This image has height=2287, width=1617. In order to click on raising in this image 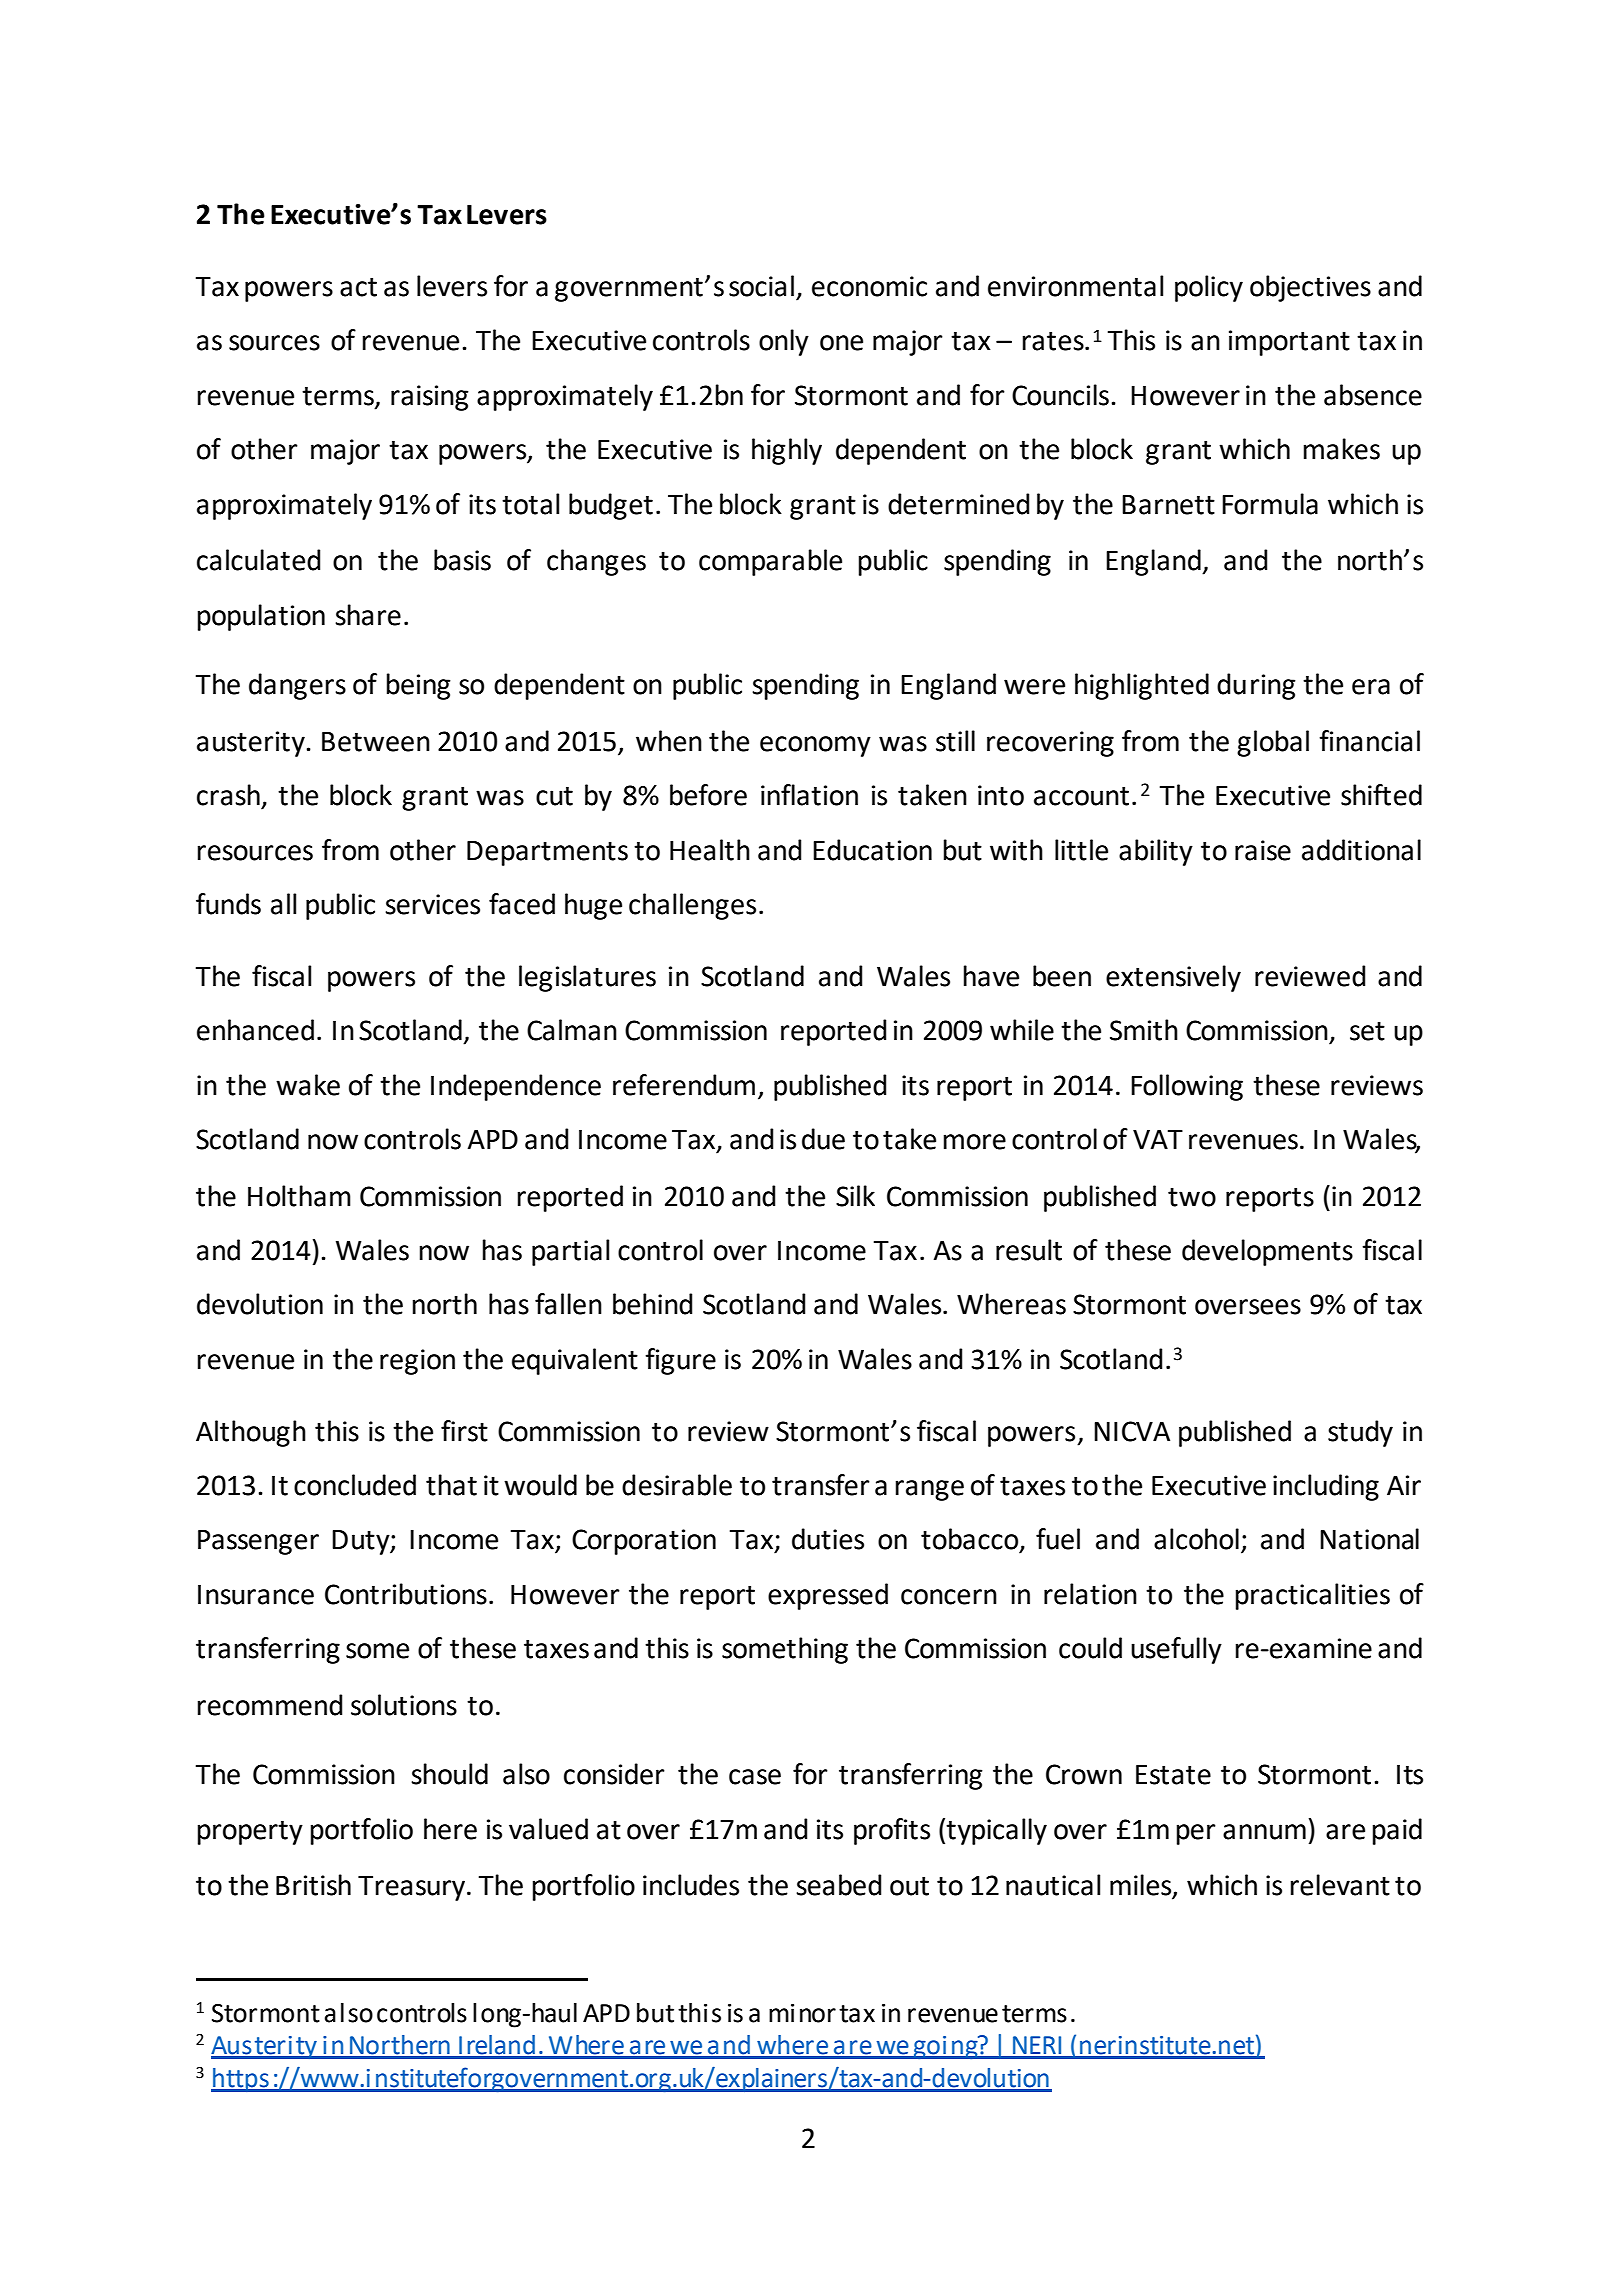, I will do `click(430, 398)`.
